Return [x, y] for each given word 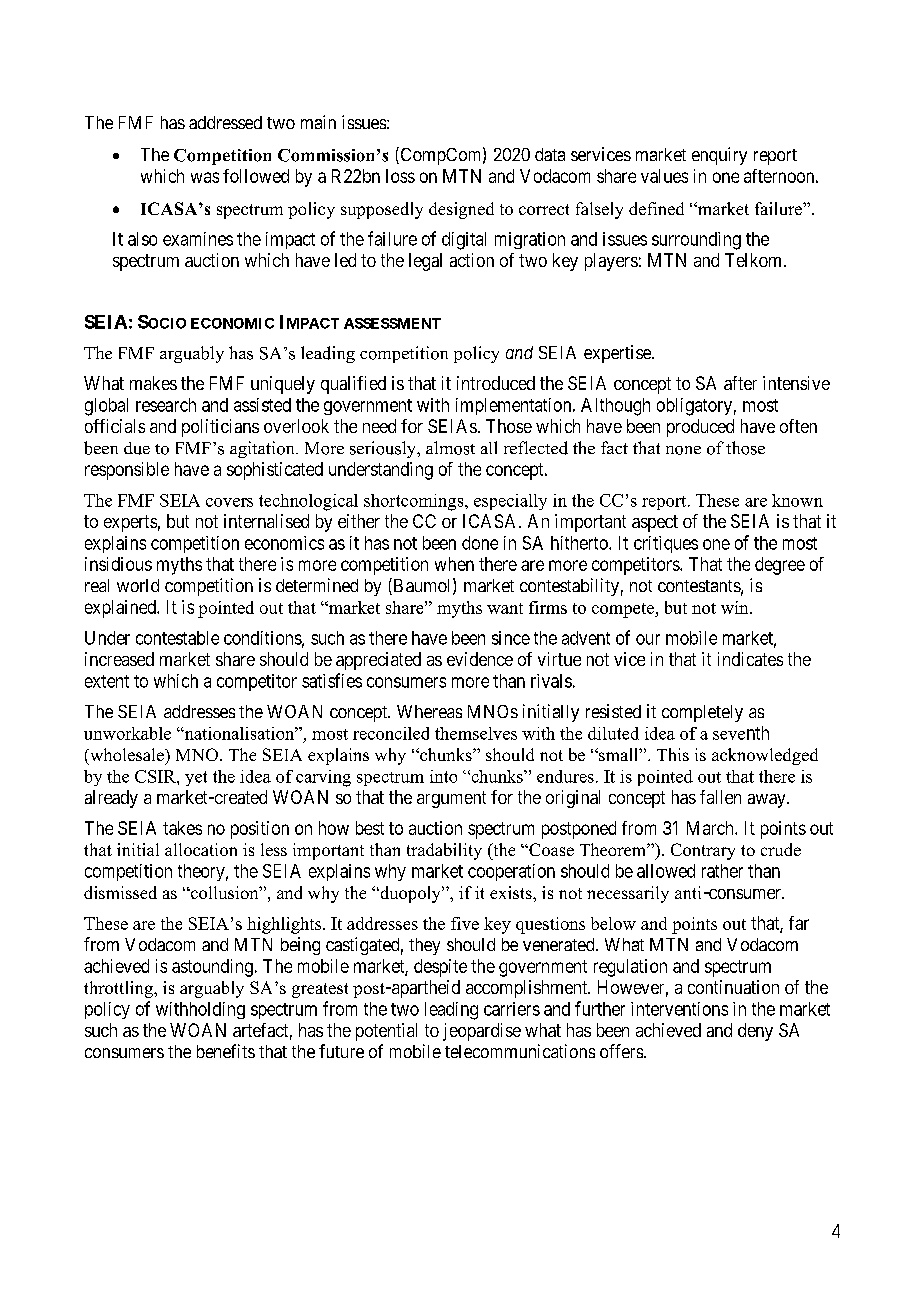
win [736, 607]
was [205, 177]
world [138, 585]
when [454, 564]
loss [400, 176]
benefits [226, 1051]
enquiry [719, 156]
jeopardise [482, 1032]
